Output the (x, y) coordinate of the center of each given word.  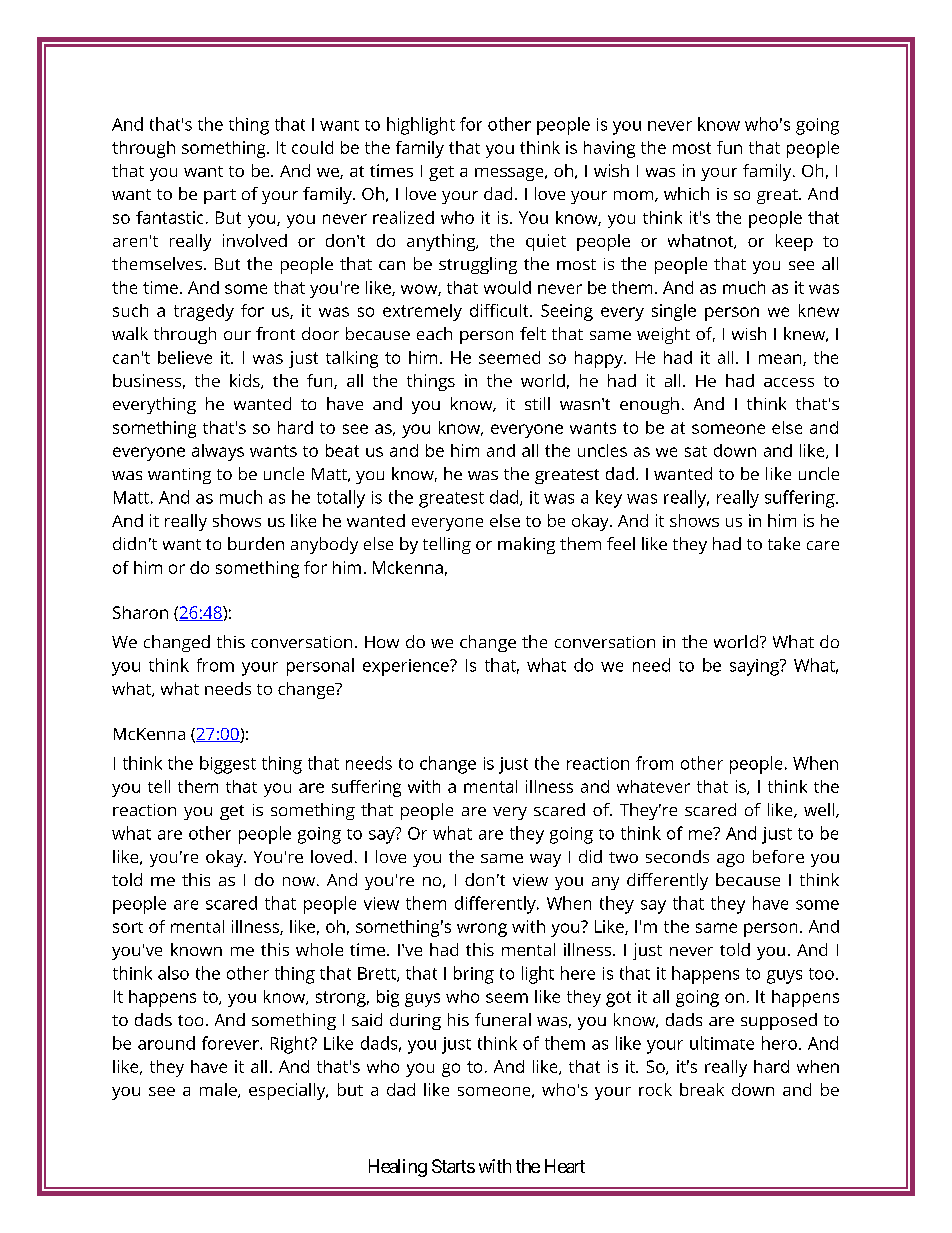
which (686, 193)
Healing (398, 1168)
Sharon (140, 612)
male (219, 1090)
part (220, 196)
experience (407, 667)
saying (755, 667)
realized (403, 217)
